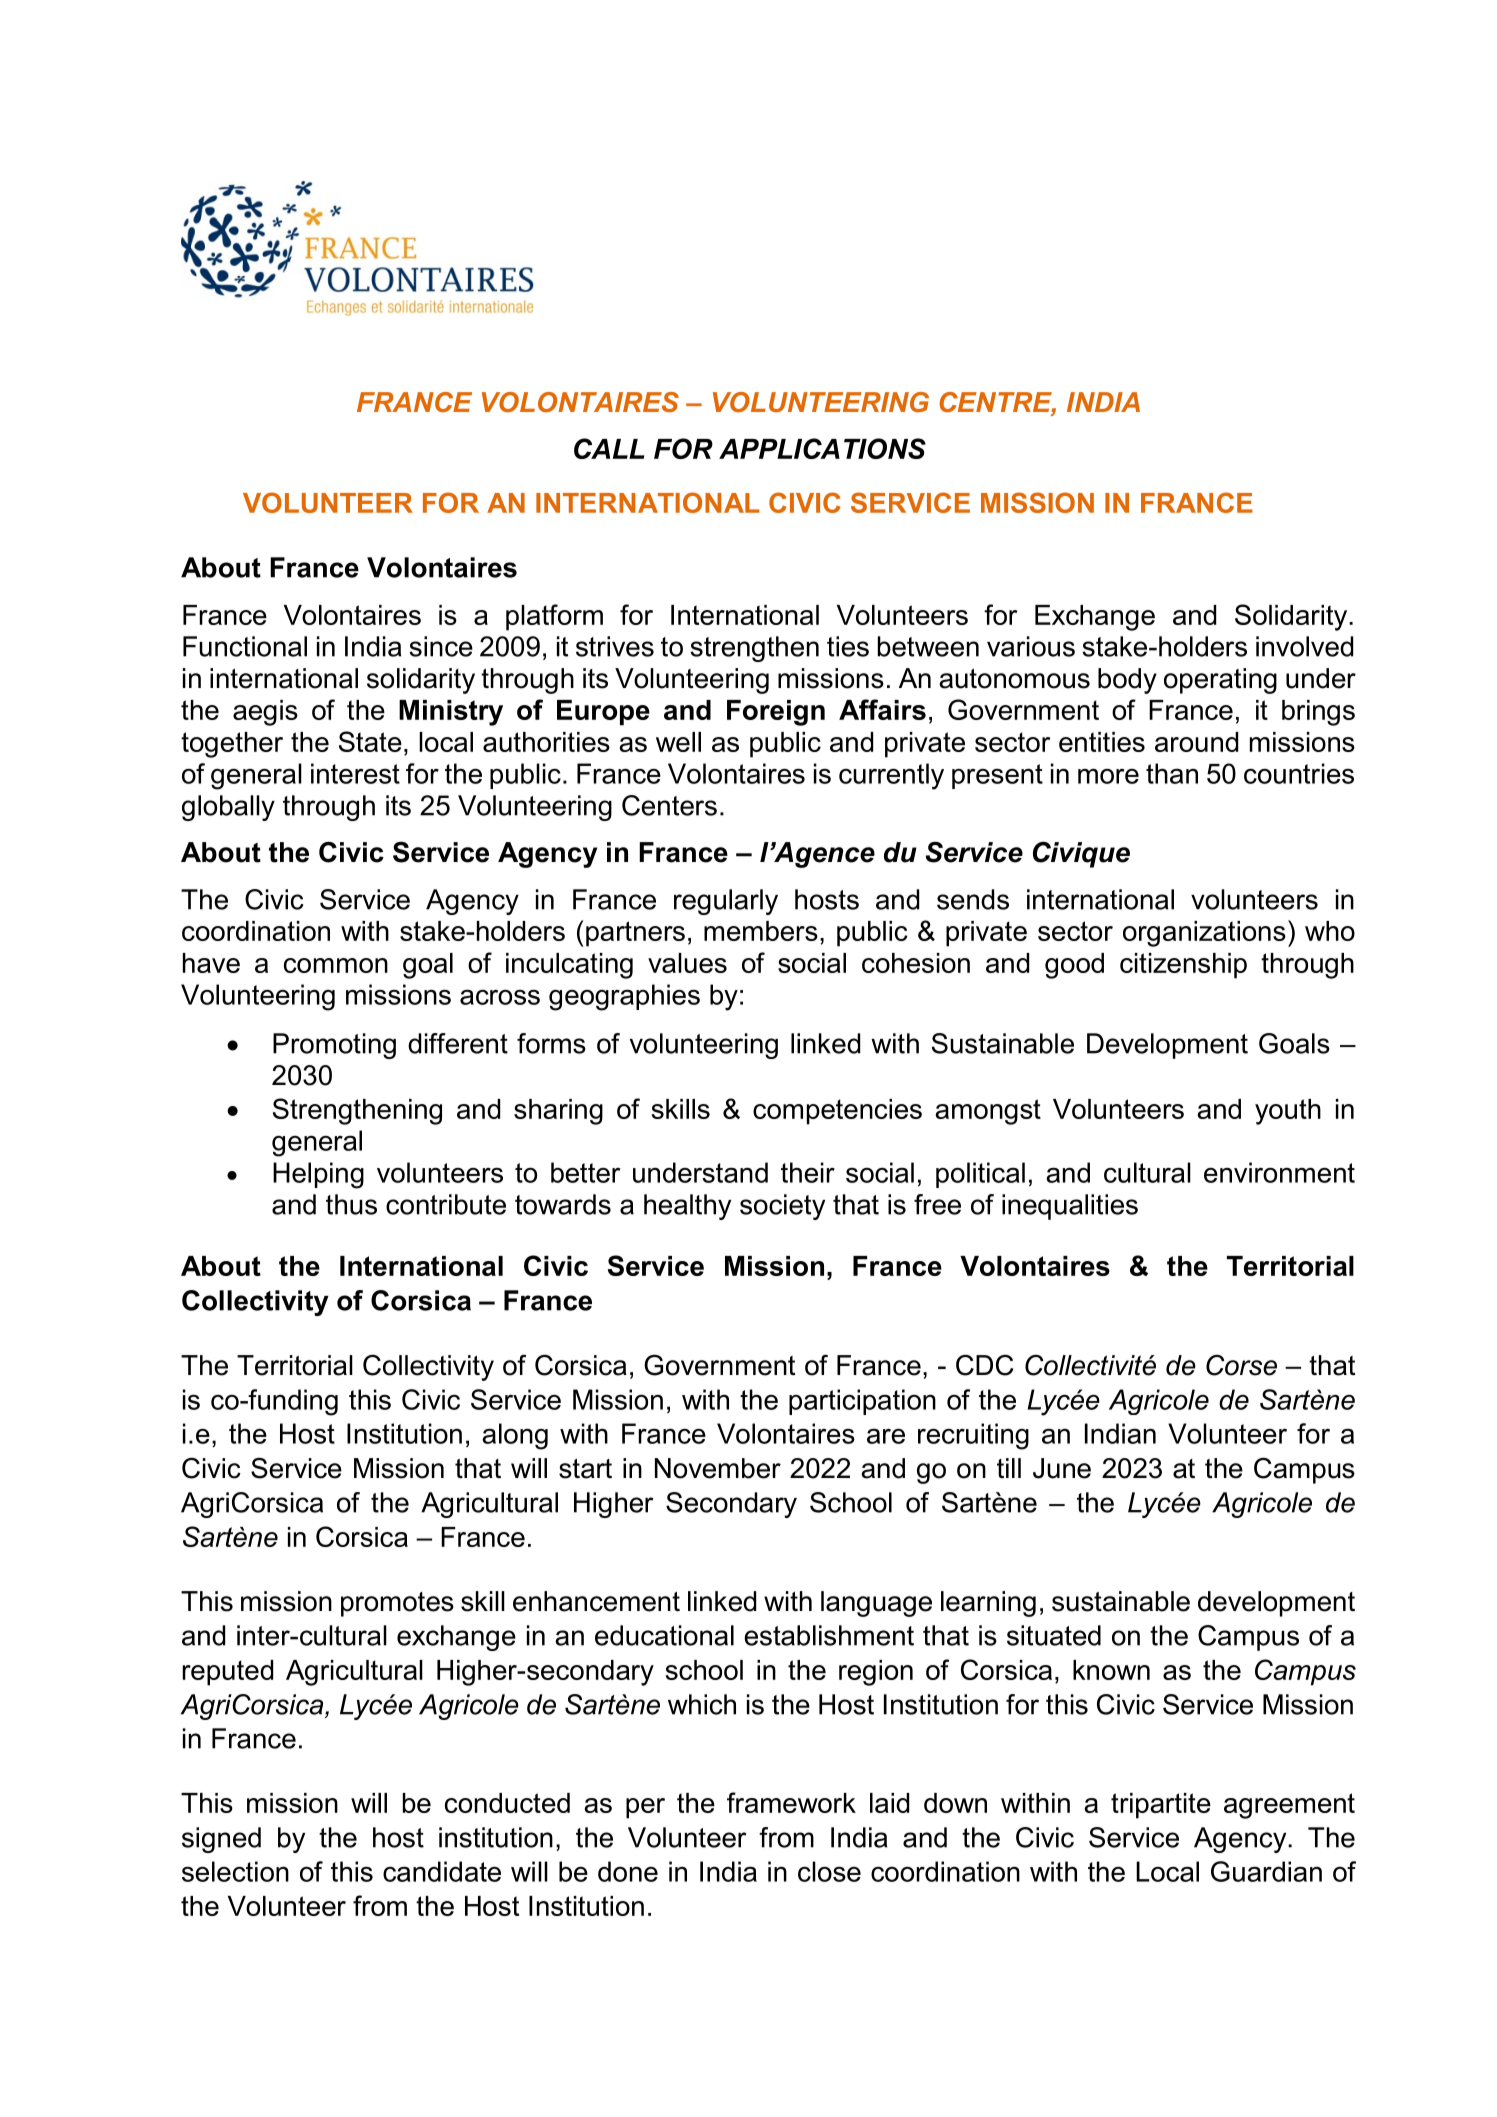 The image size is (1497, 2117). I want to click on common, so click(336, 965).
